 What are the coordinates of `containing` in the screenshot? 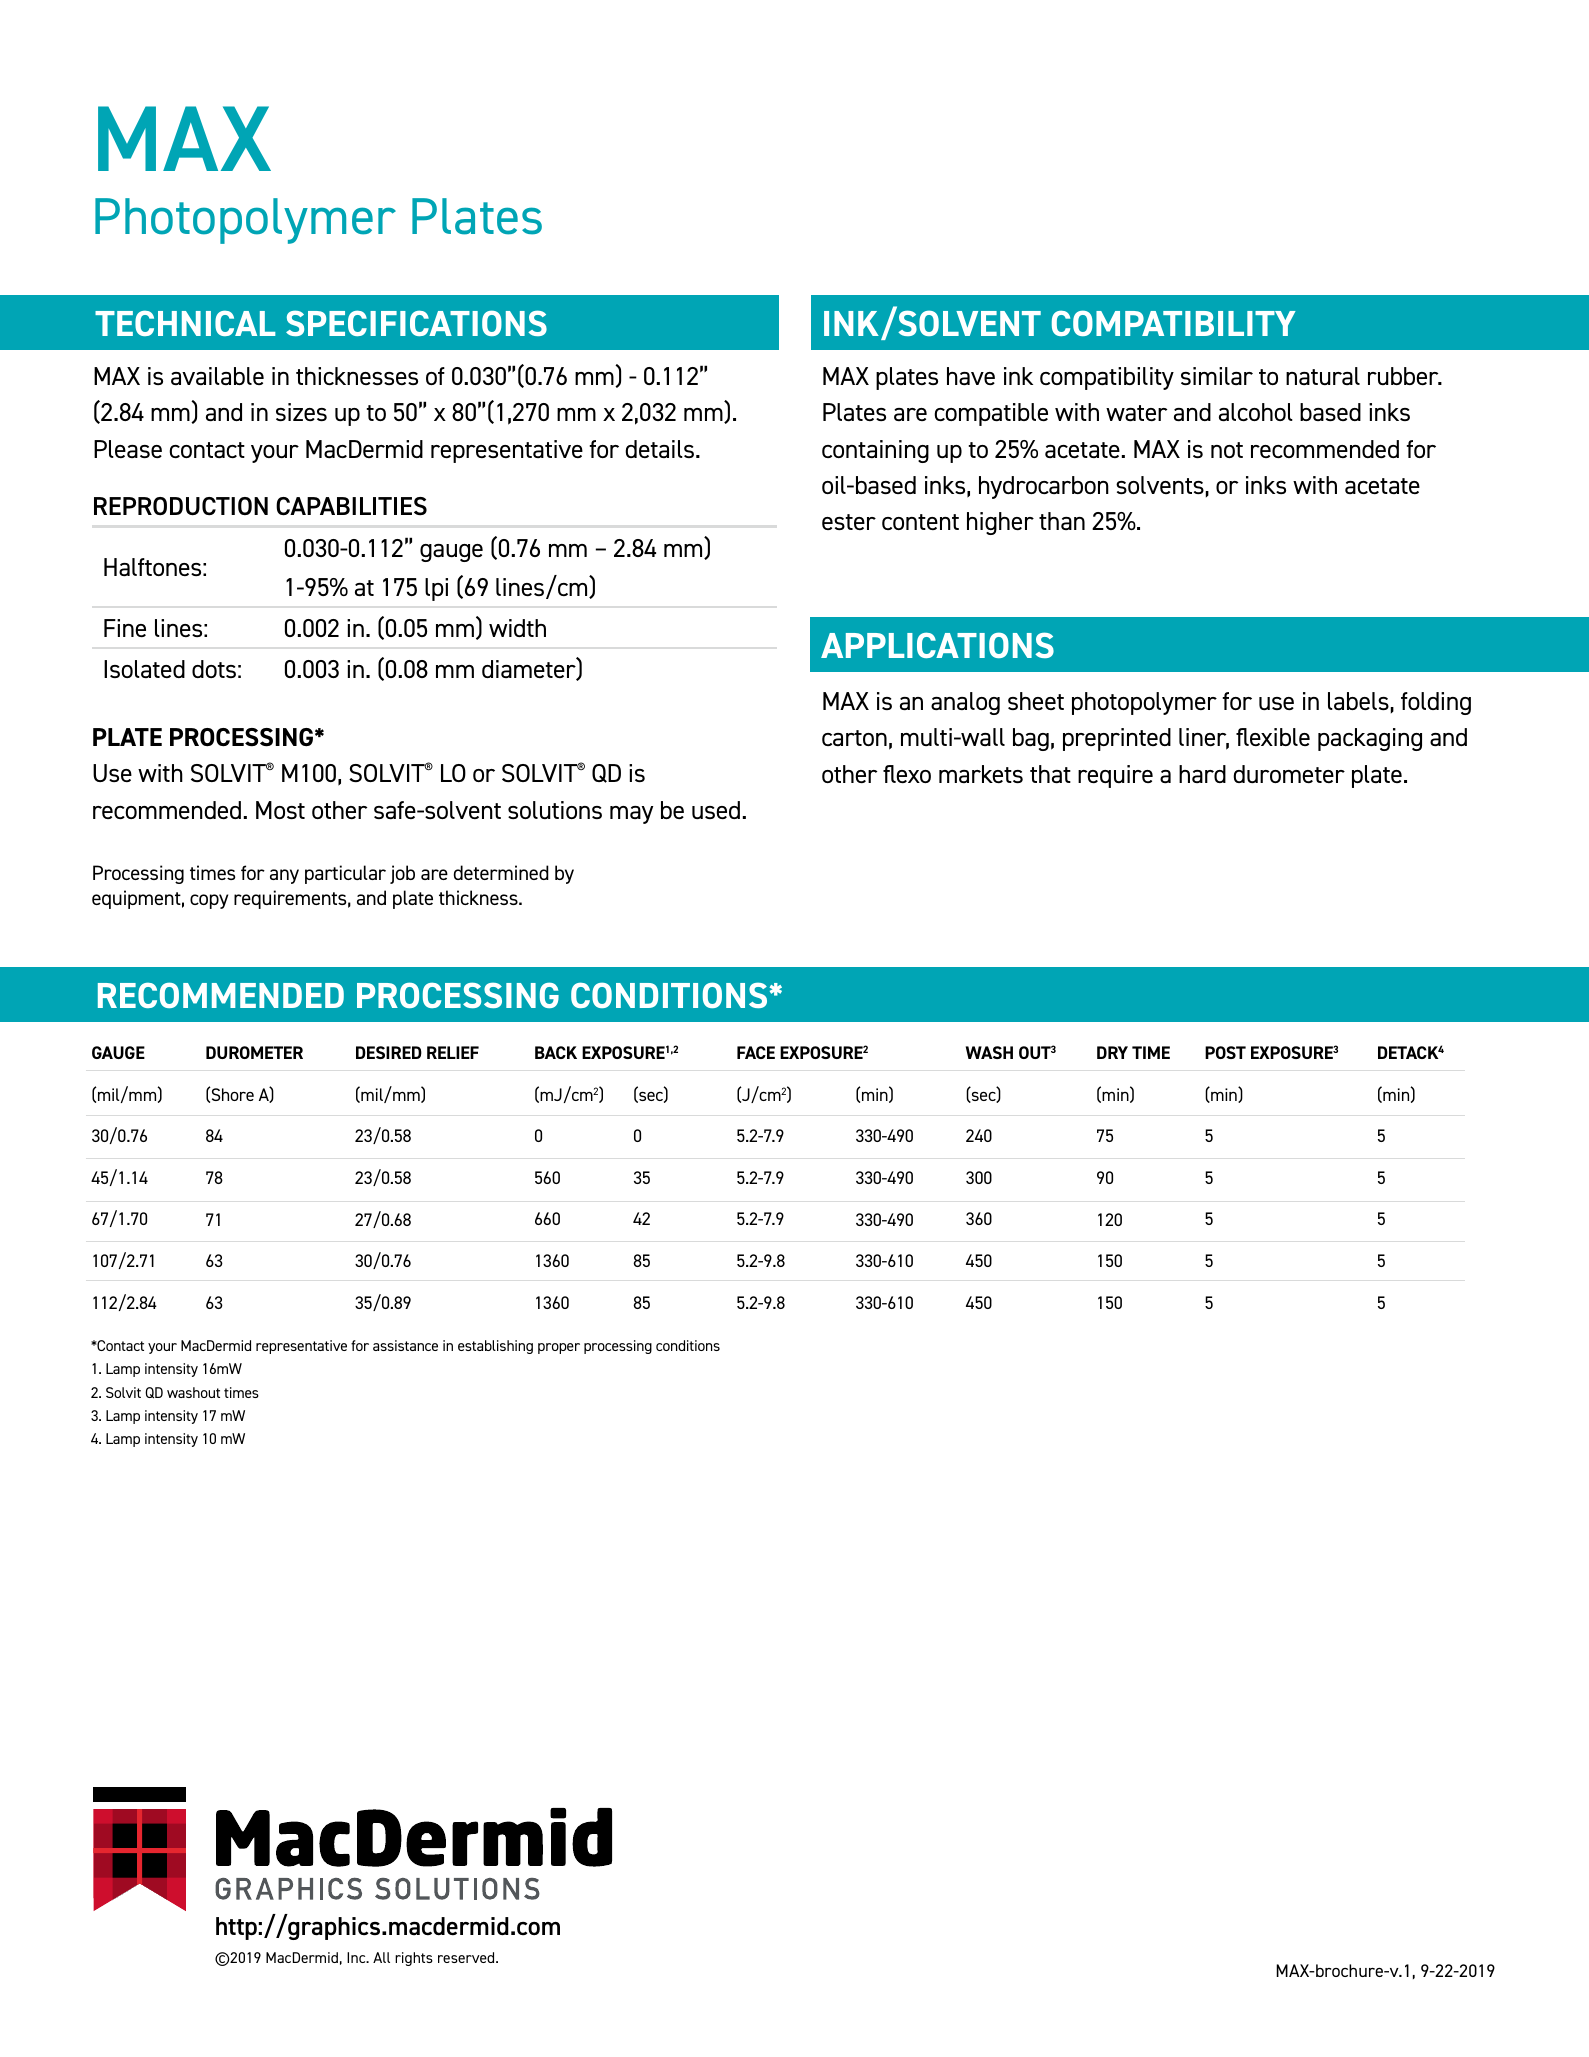 It's located at (875, 451).
